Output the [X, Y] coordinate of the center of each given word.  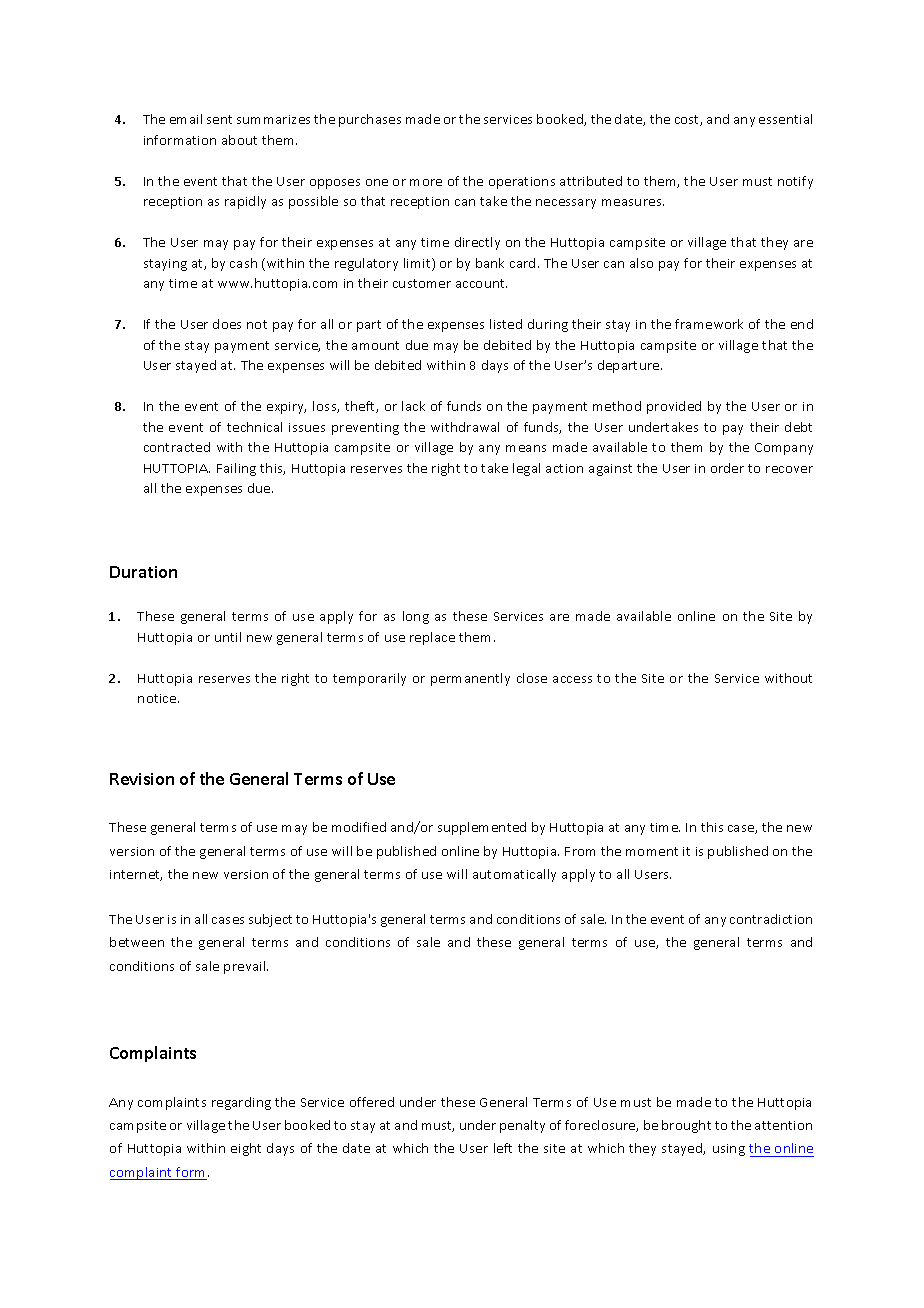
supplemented [482, 828]
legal [526, 469]
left [503, 1148]
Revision [142, 779]
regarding [241, 1103]
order [727, 468]
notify [795, 182]
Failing [236, 469]
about [239, 140]
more [426, 182]
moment [652, 851]
